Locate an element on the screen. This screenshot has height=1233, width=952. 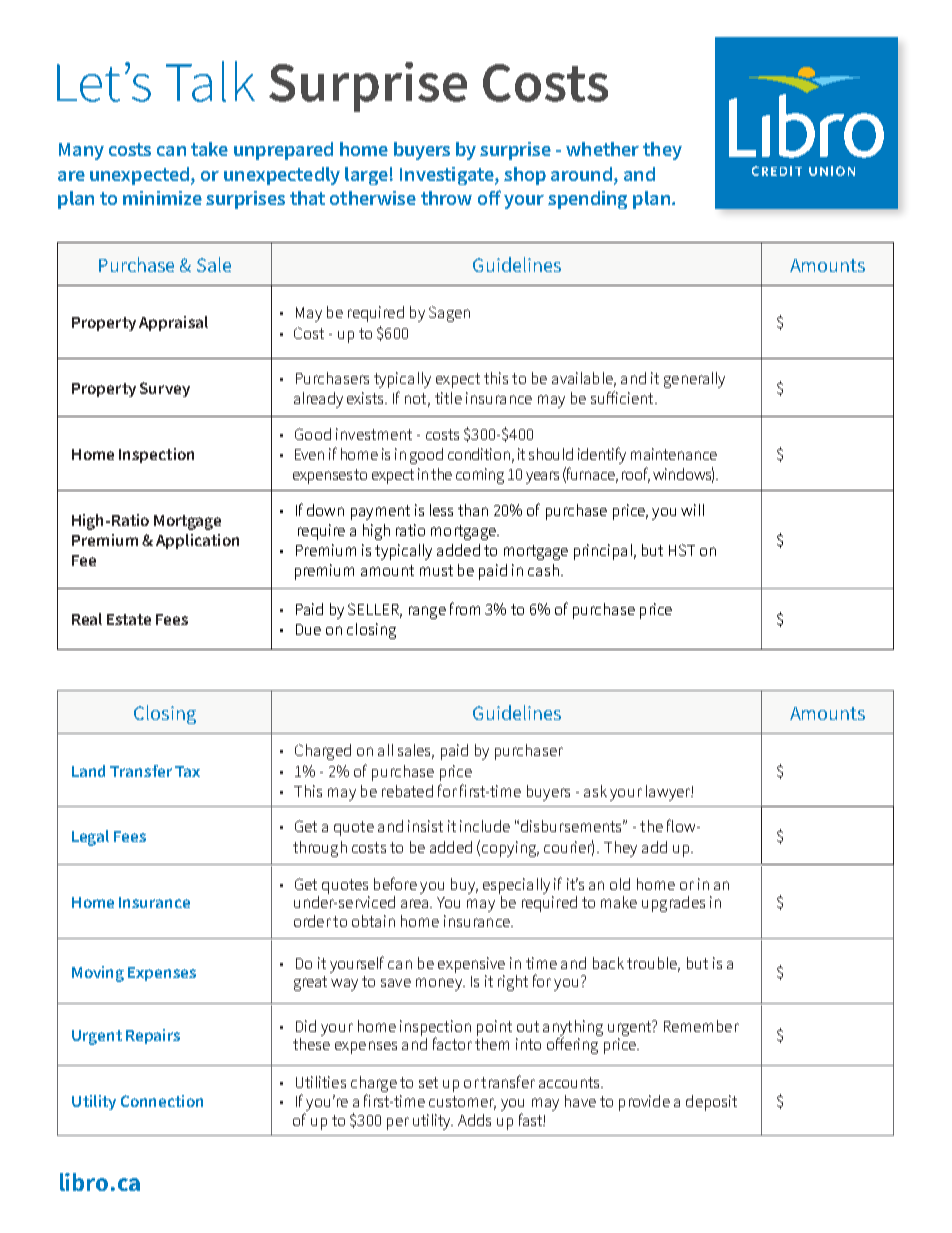
set is located at coordinates (428, 1082).
